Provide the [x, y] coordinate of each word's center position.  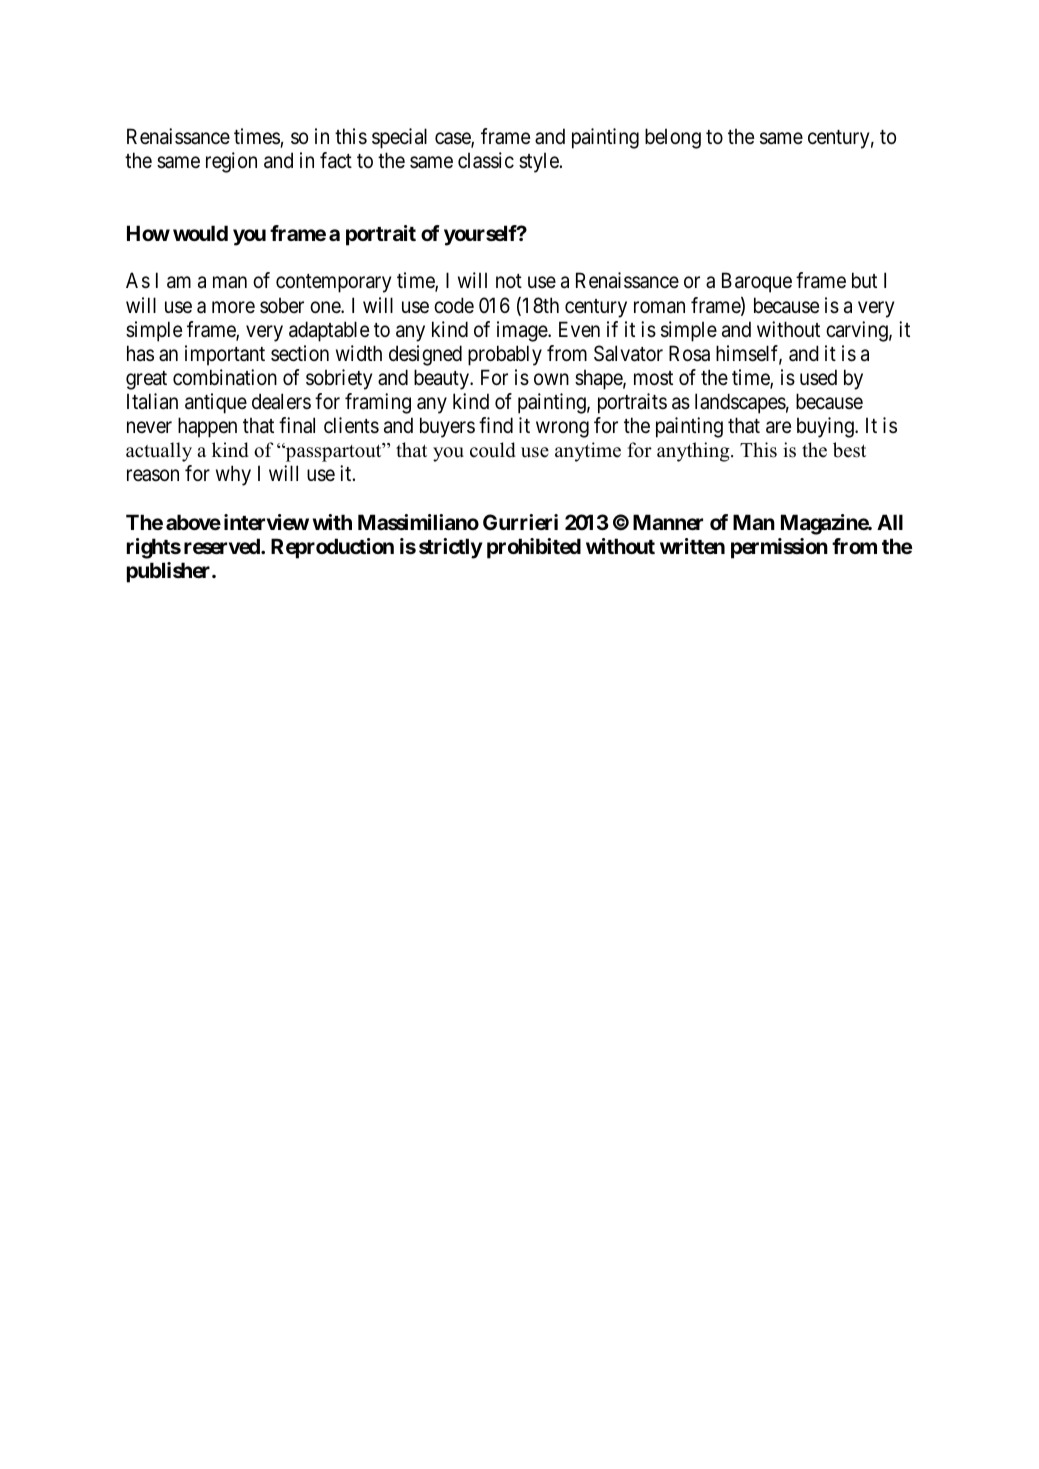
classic [486, 160]
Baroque [757, 283]
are [778, 427]
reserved [223, 546]
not [509, 281]
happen [207, 427]
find [496, 425]
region [231, 162]
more [233, 307]
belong [673, 138]
